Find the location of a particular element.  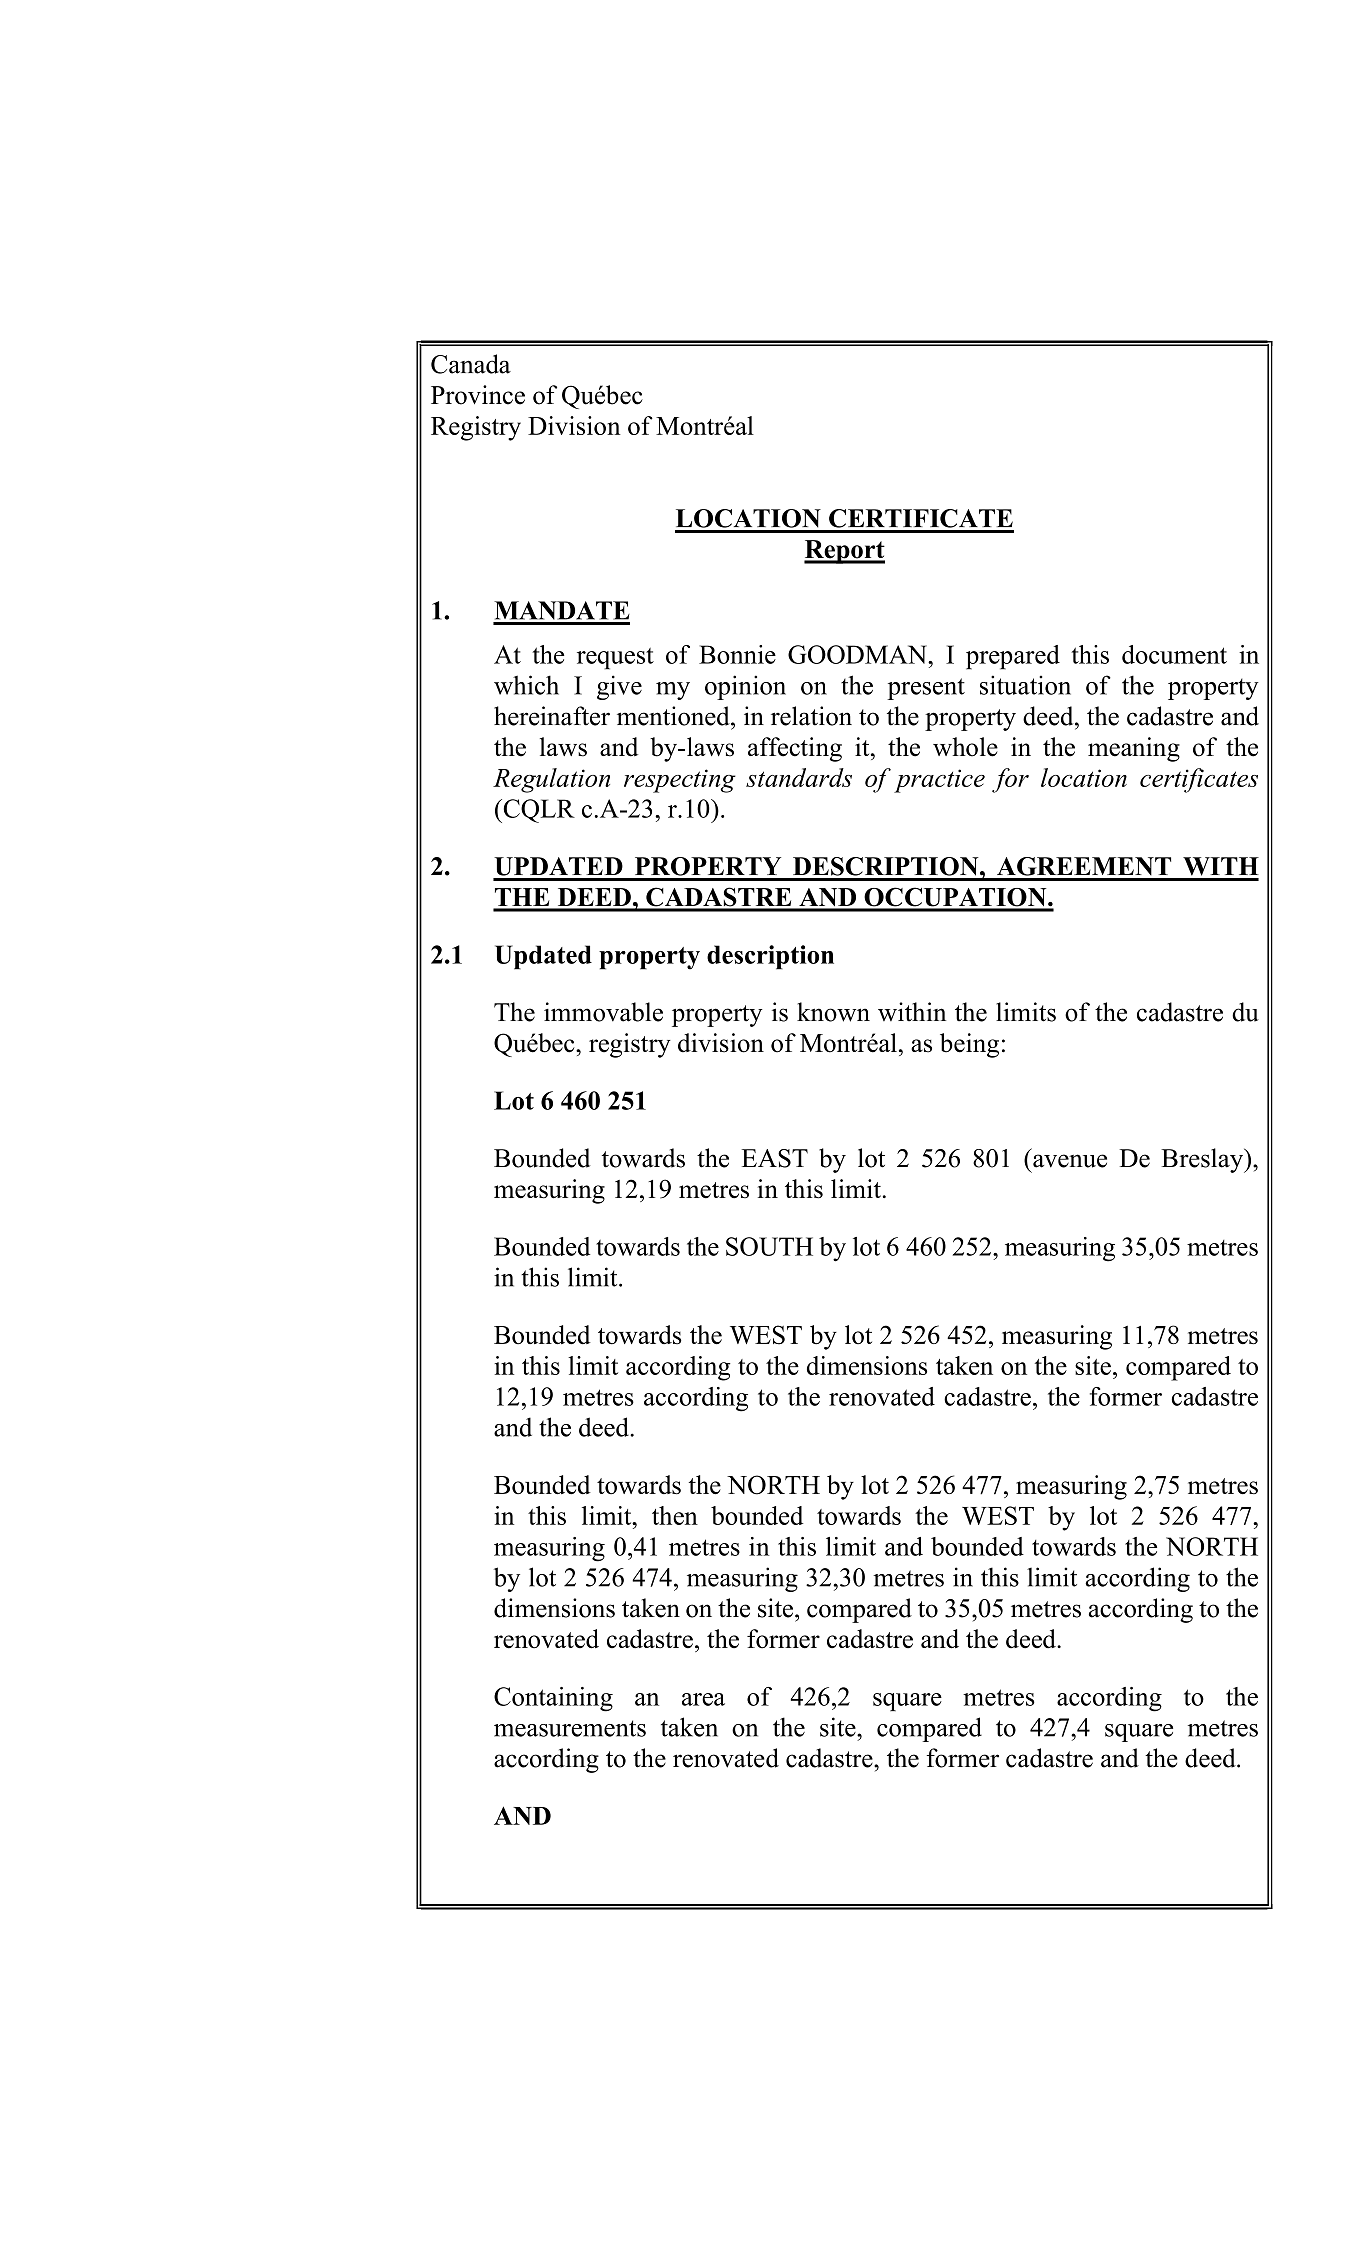

Province is located at coordinates (478, 395).
